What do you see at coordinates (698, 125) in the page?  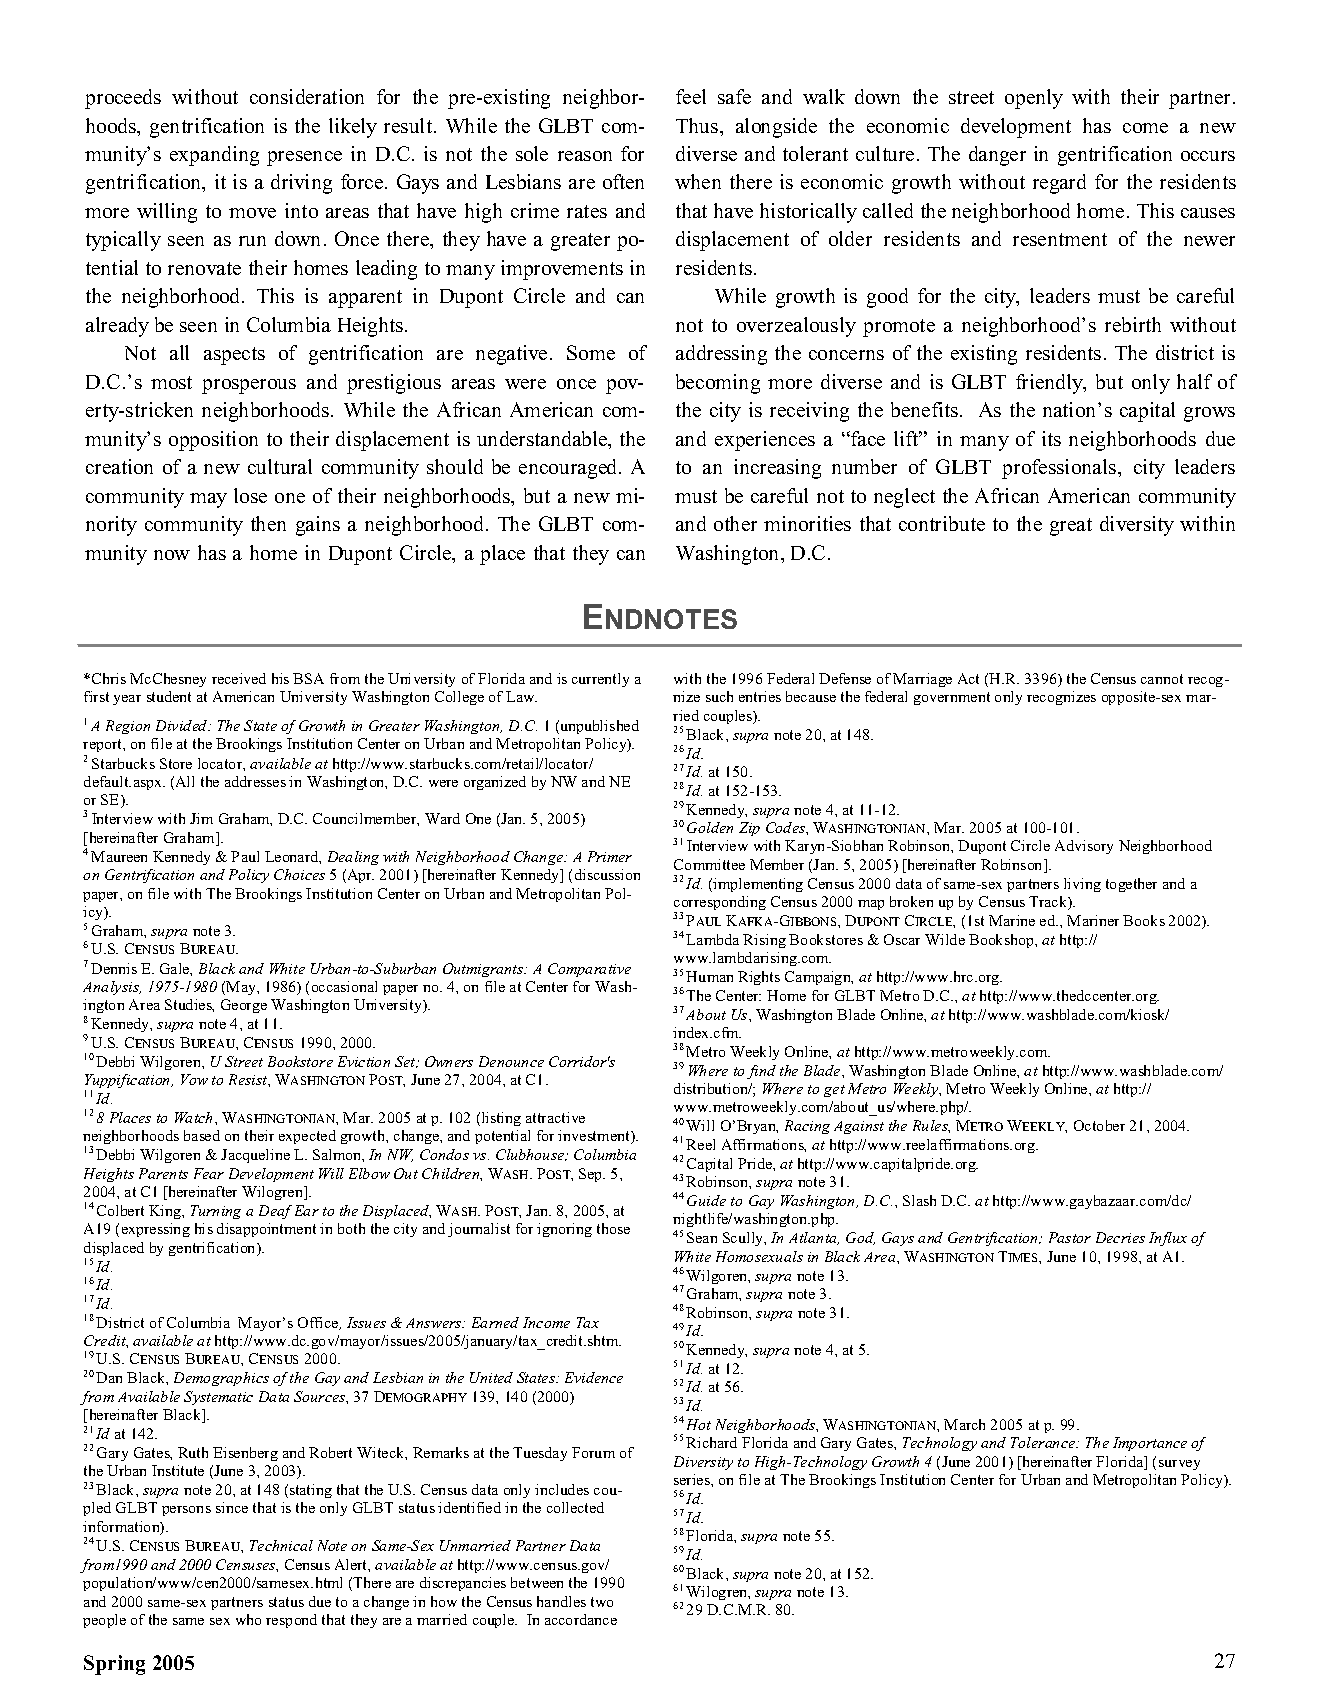 I see `Thus` at bounding box center [698, 125].
